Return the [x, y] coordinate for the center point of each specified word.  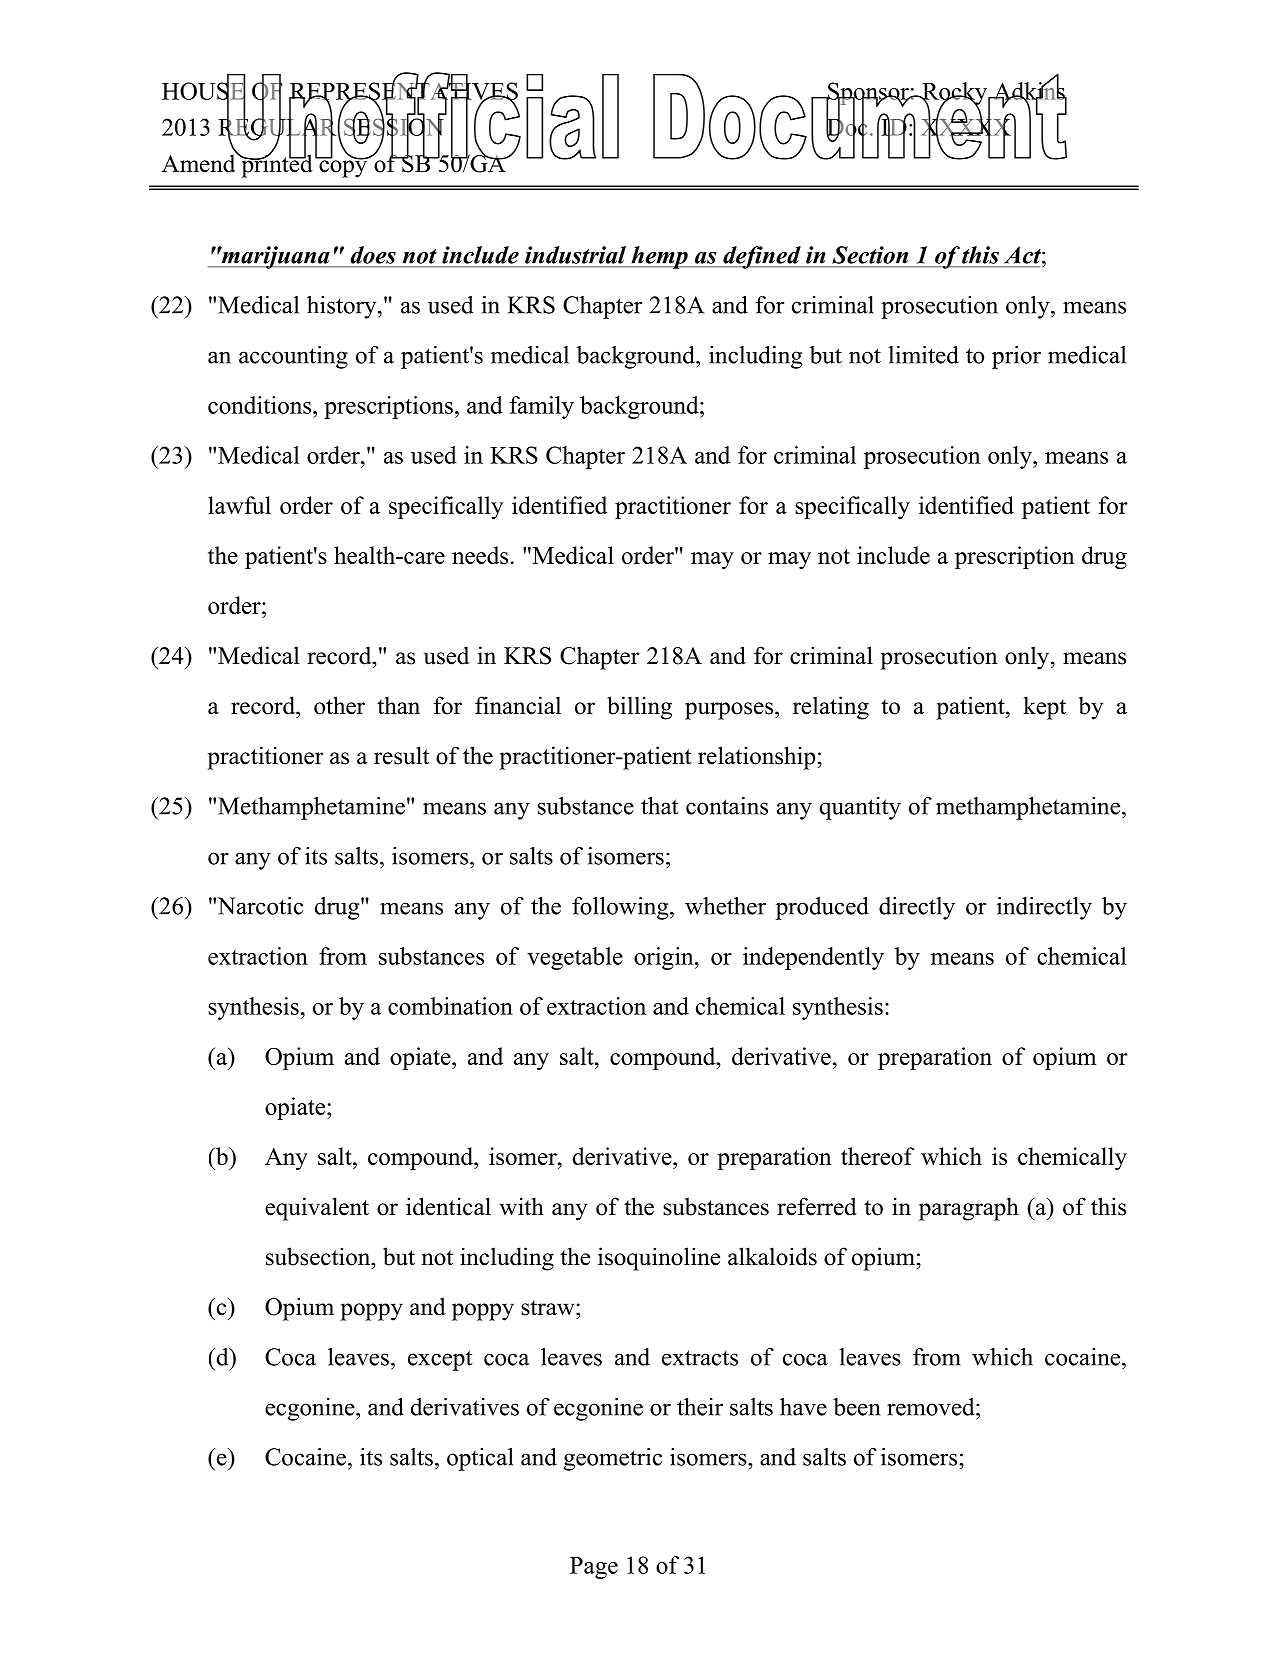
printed [276, 165]
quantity [860, 808]
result [401, 755]
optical [480, 1459]
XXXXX [966, 127]
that [660, 806]
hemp [659, 257]
